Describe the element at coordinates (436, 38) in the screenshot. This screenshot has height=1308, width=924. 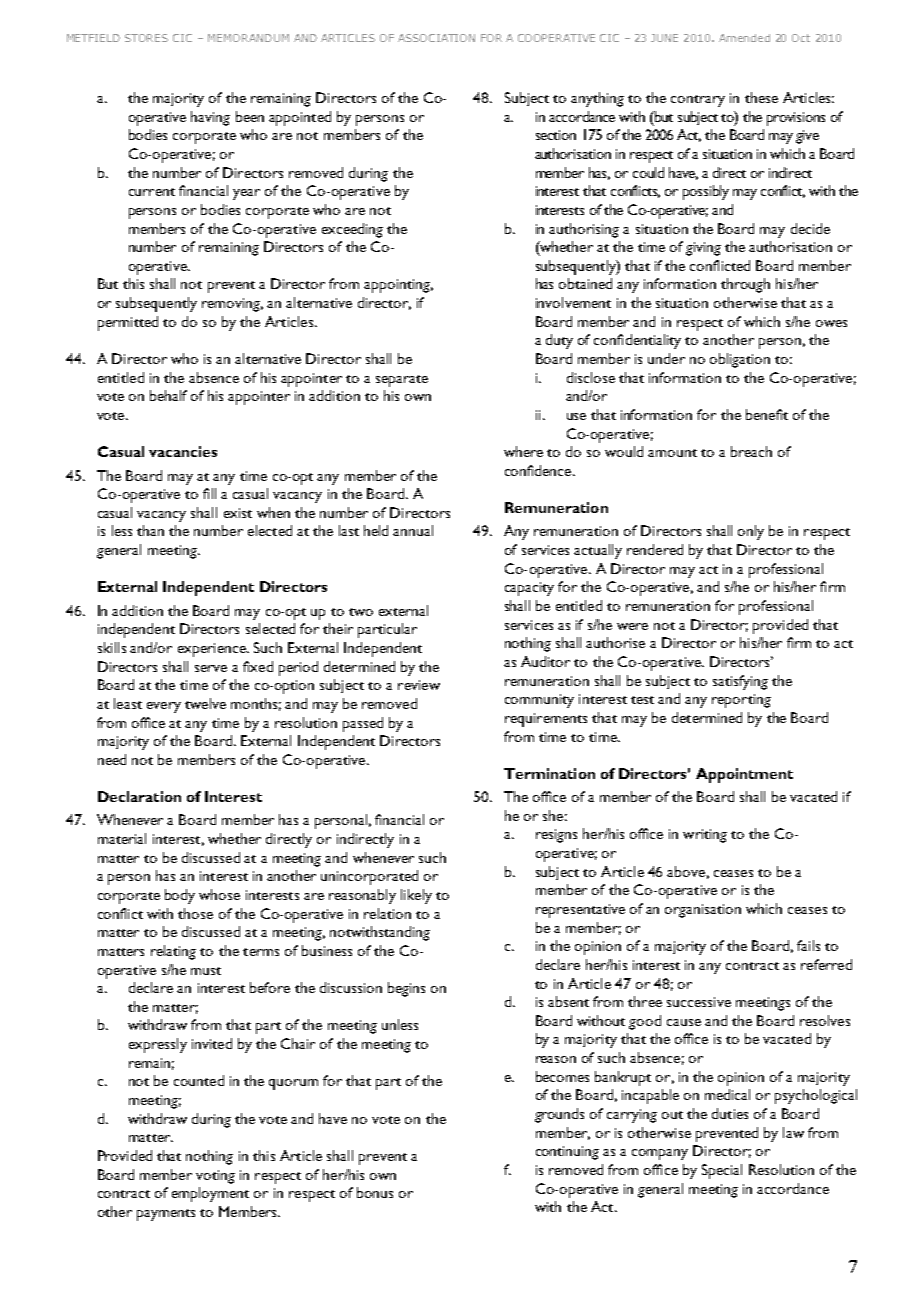
I see `ASSOCIATION` at that location.
